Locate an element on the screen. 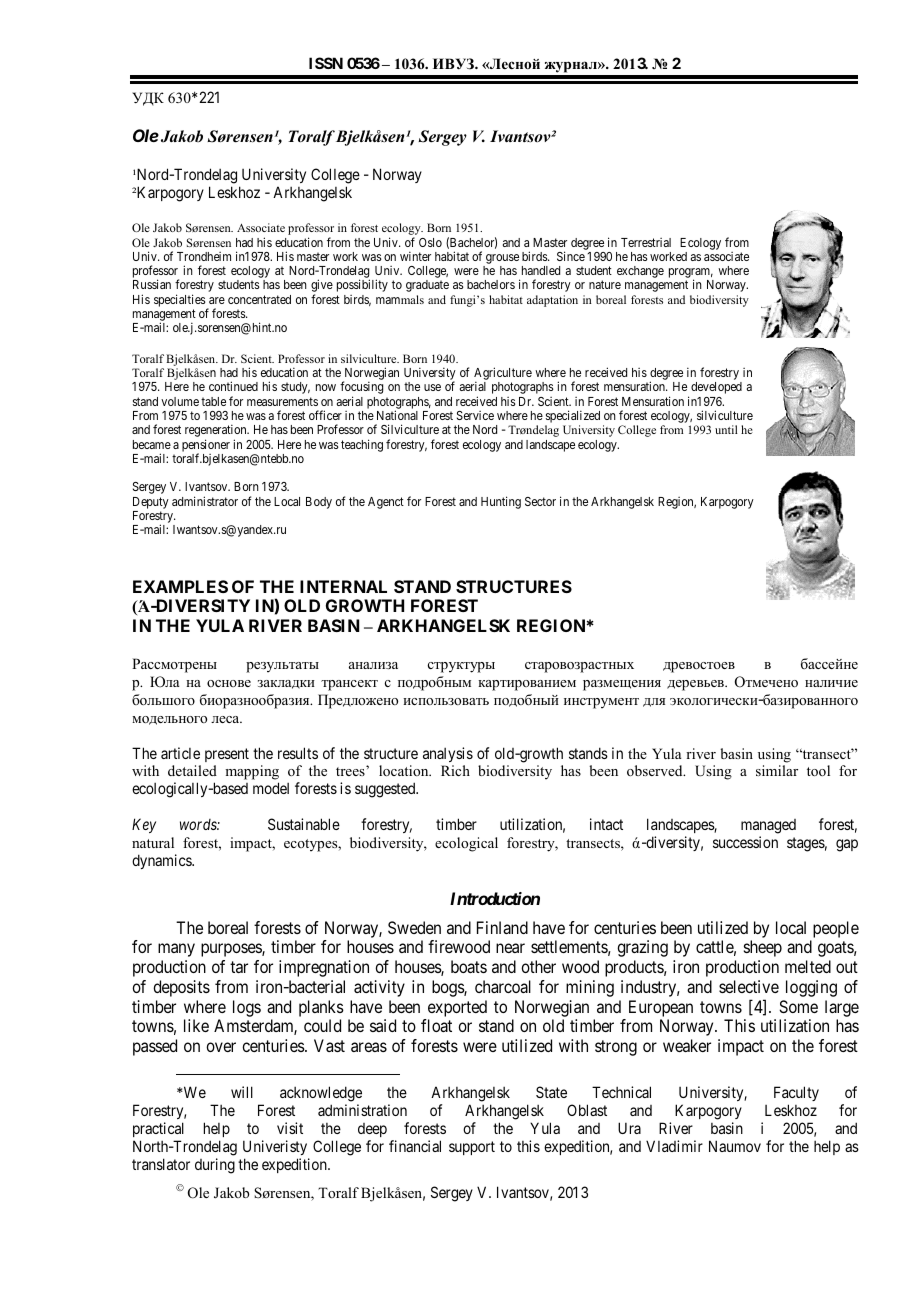  during is located at coordinates (215, 1166).
